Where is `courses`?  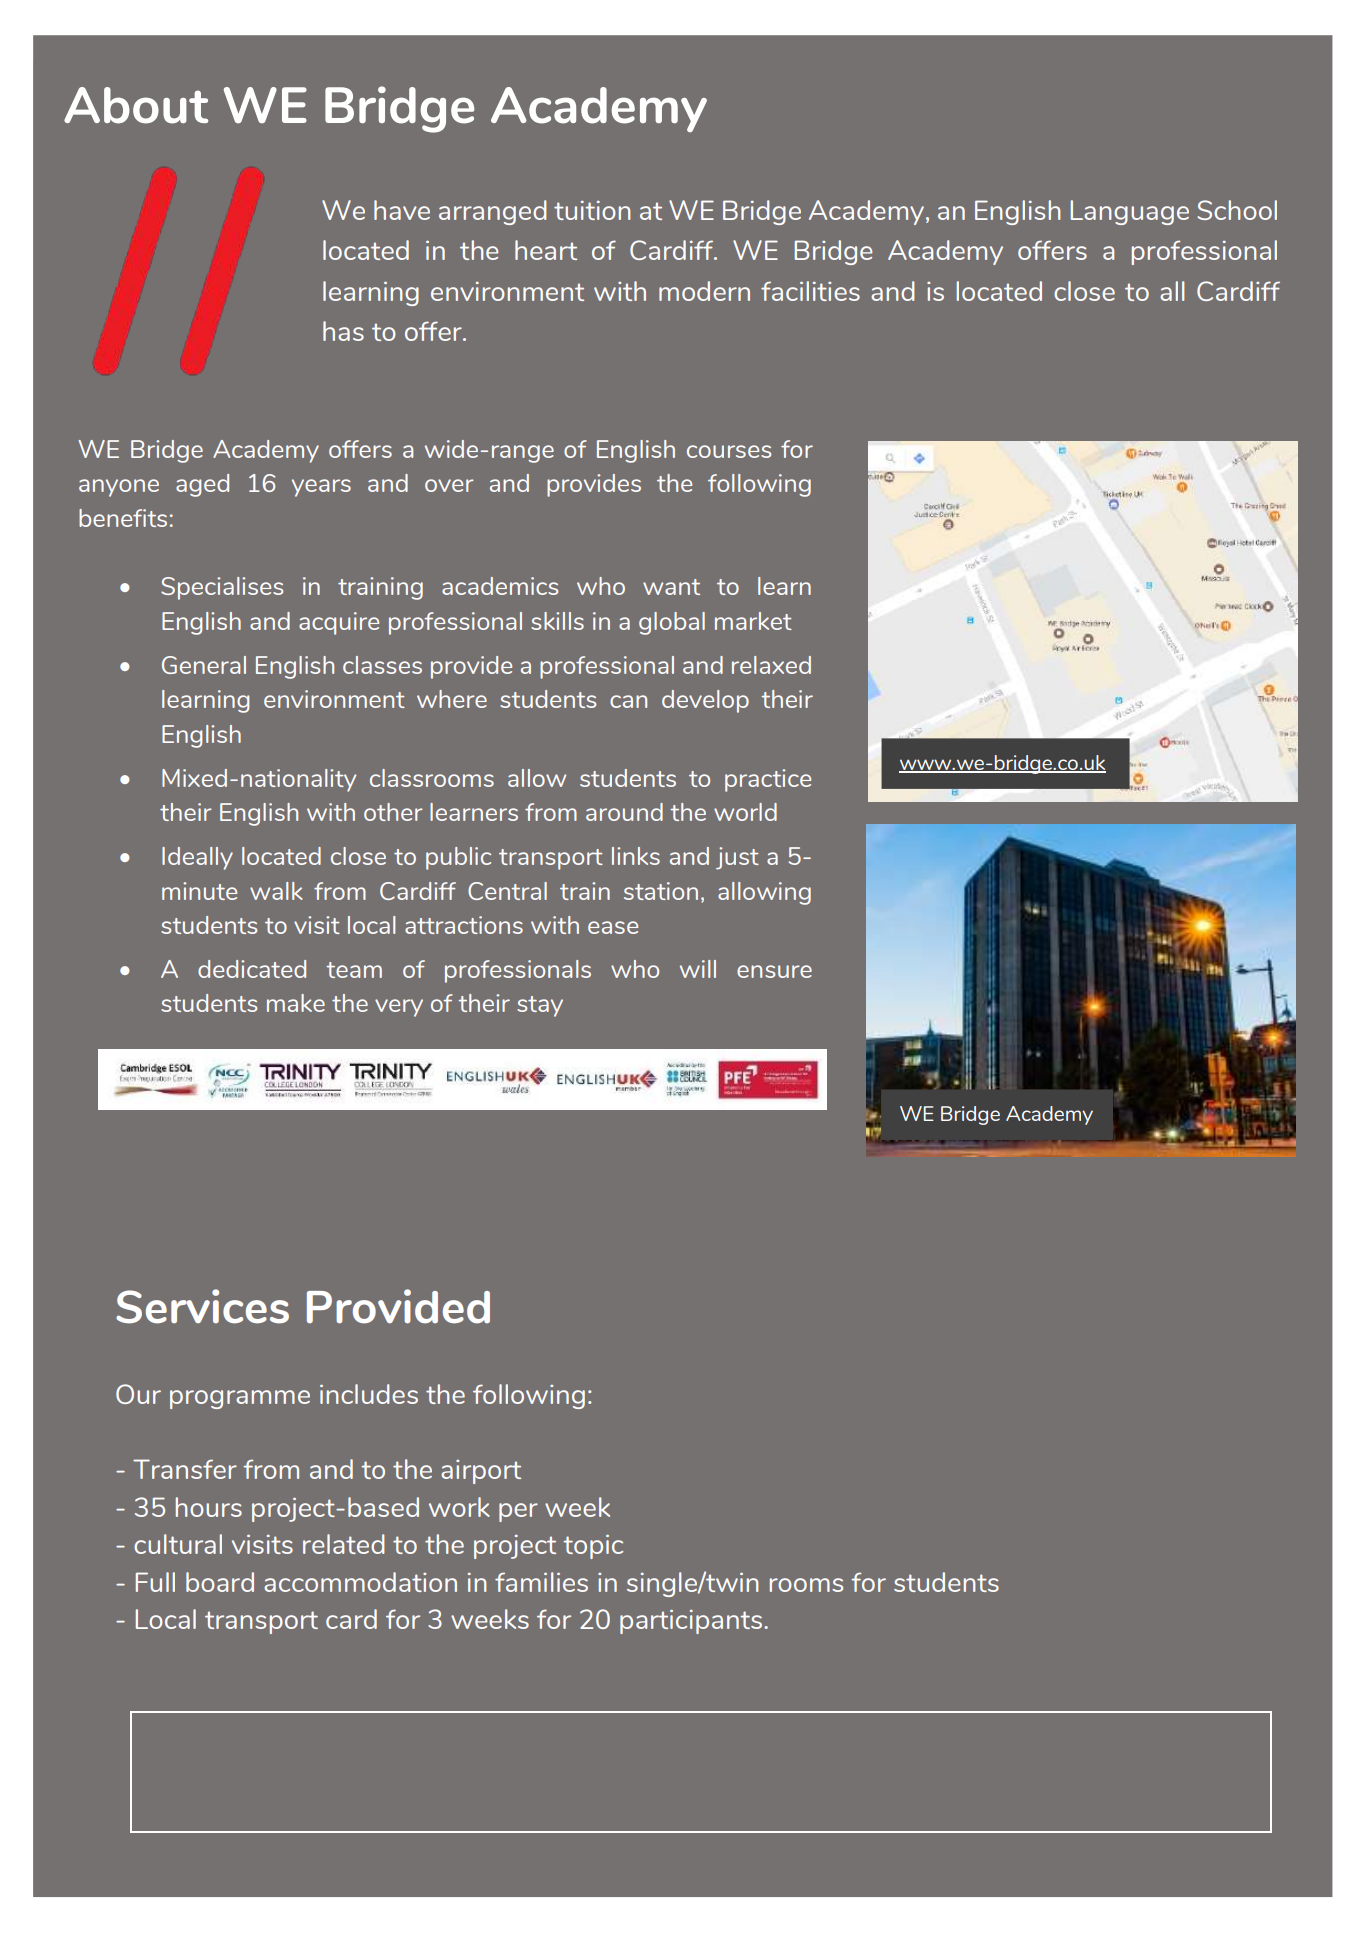 courses is located at coordinates (729, 451).
